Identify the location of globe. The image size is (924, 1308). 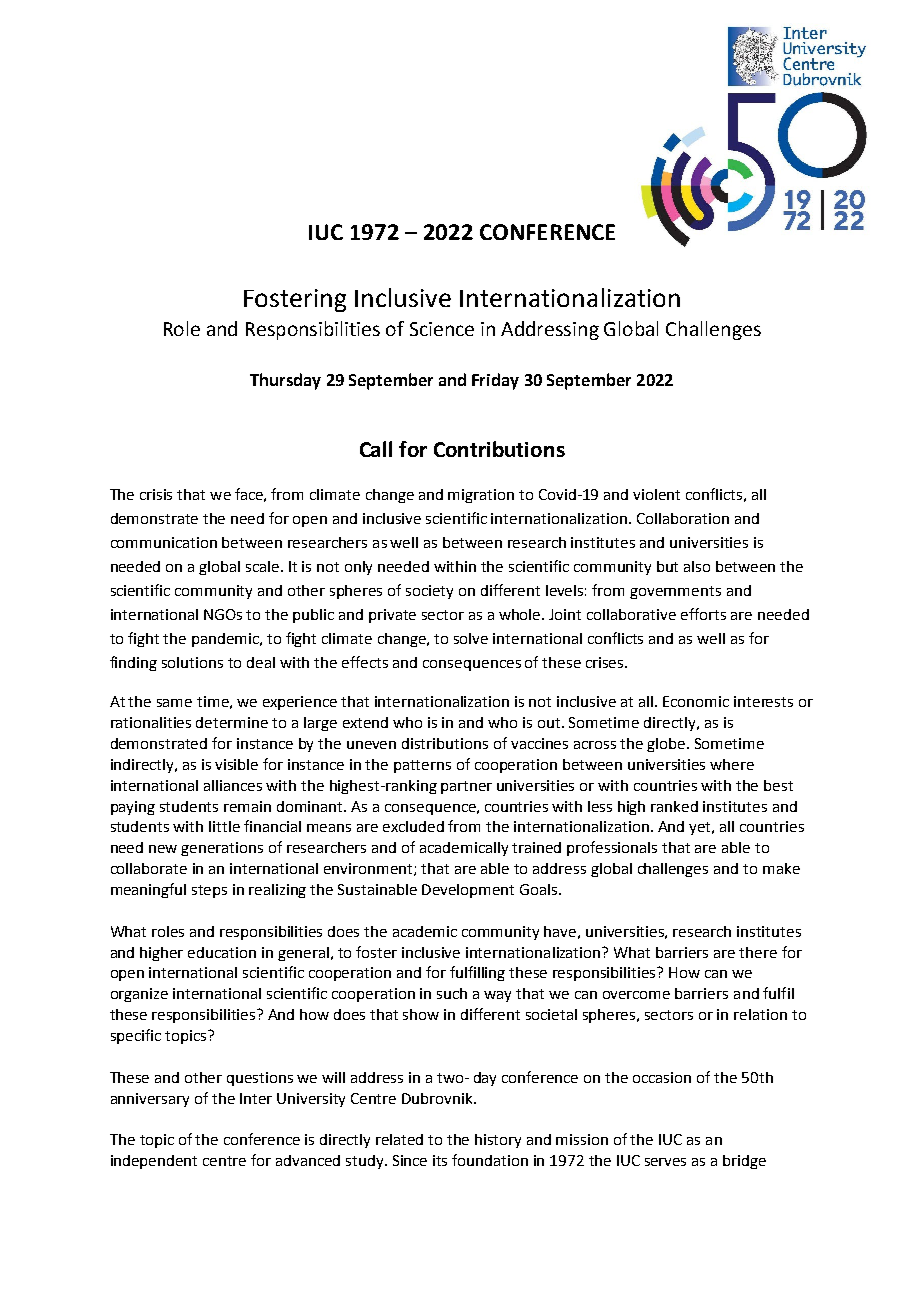
(667, 745).
